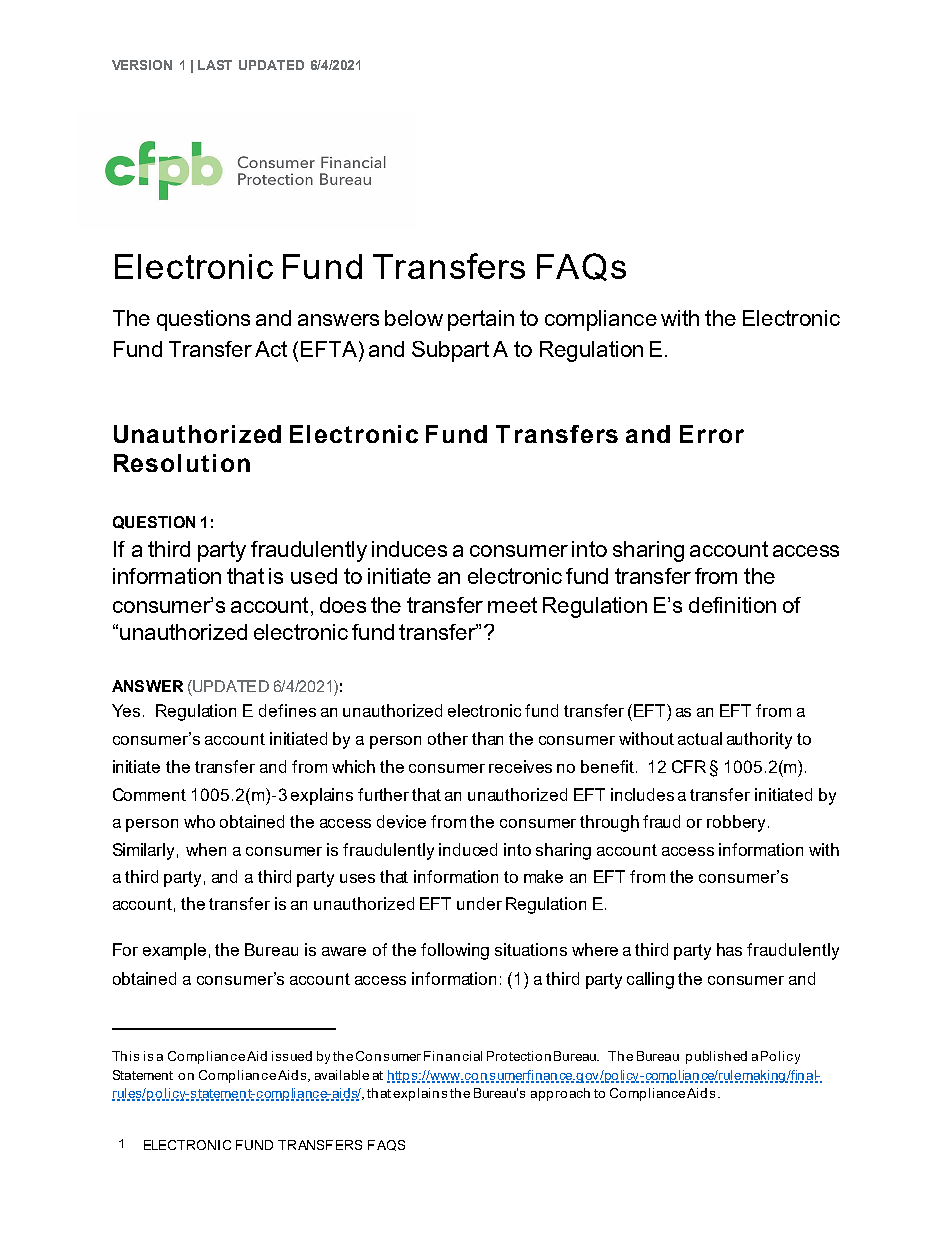 The width and height of the screenshot is (952, 1233). I want to click on below, so click(414, 318).
